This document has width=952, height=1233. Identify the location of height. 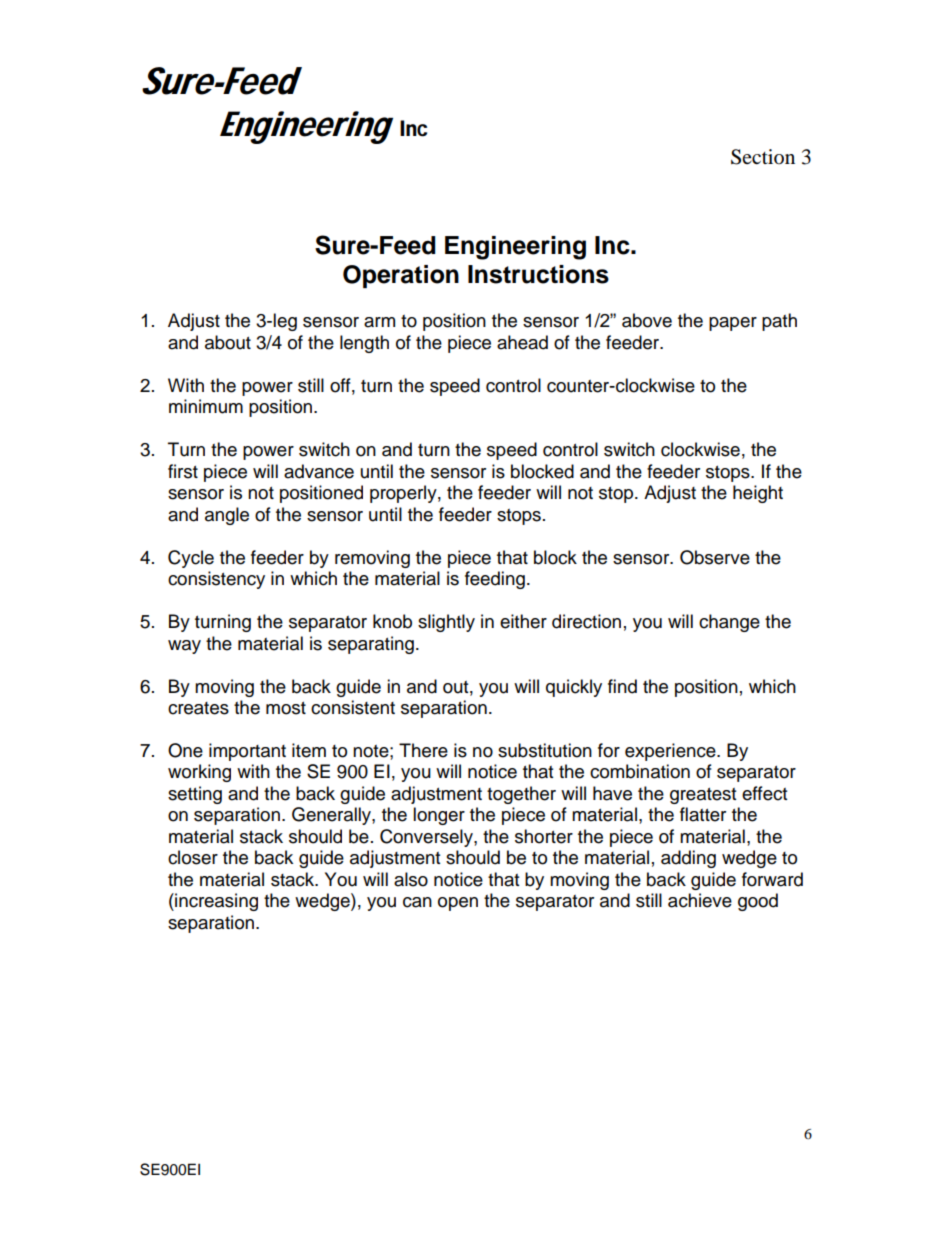
(758, 494).
